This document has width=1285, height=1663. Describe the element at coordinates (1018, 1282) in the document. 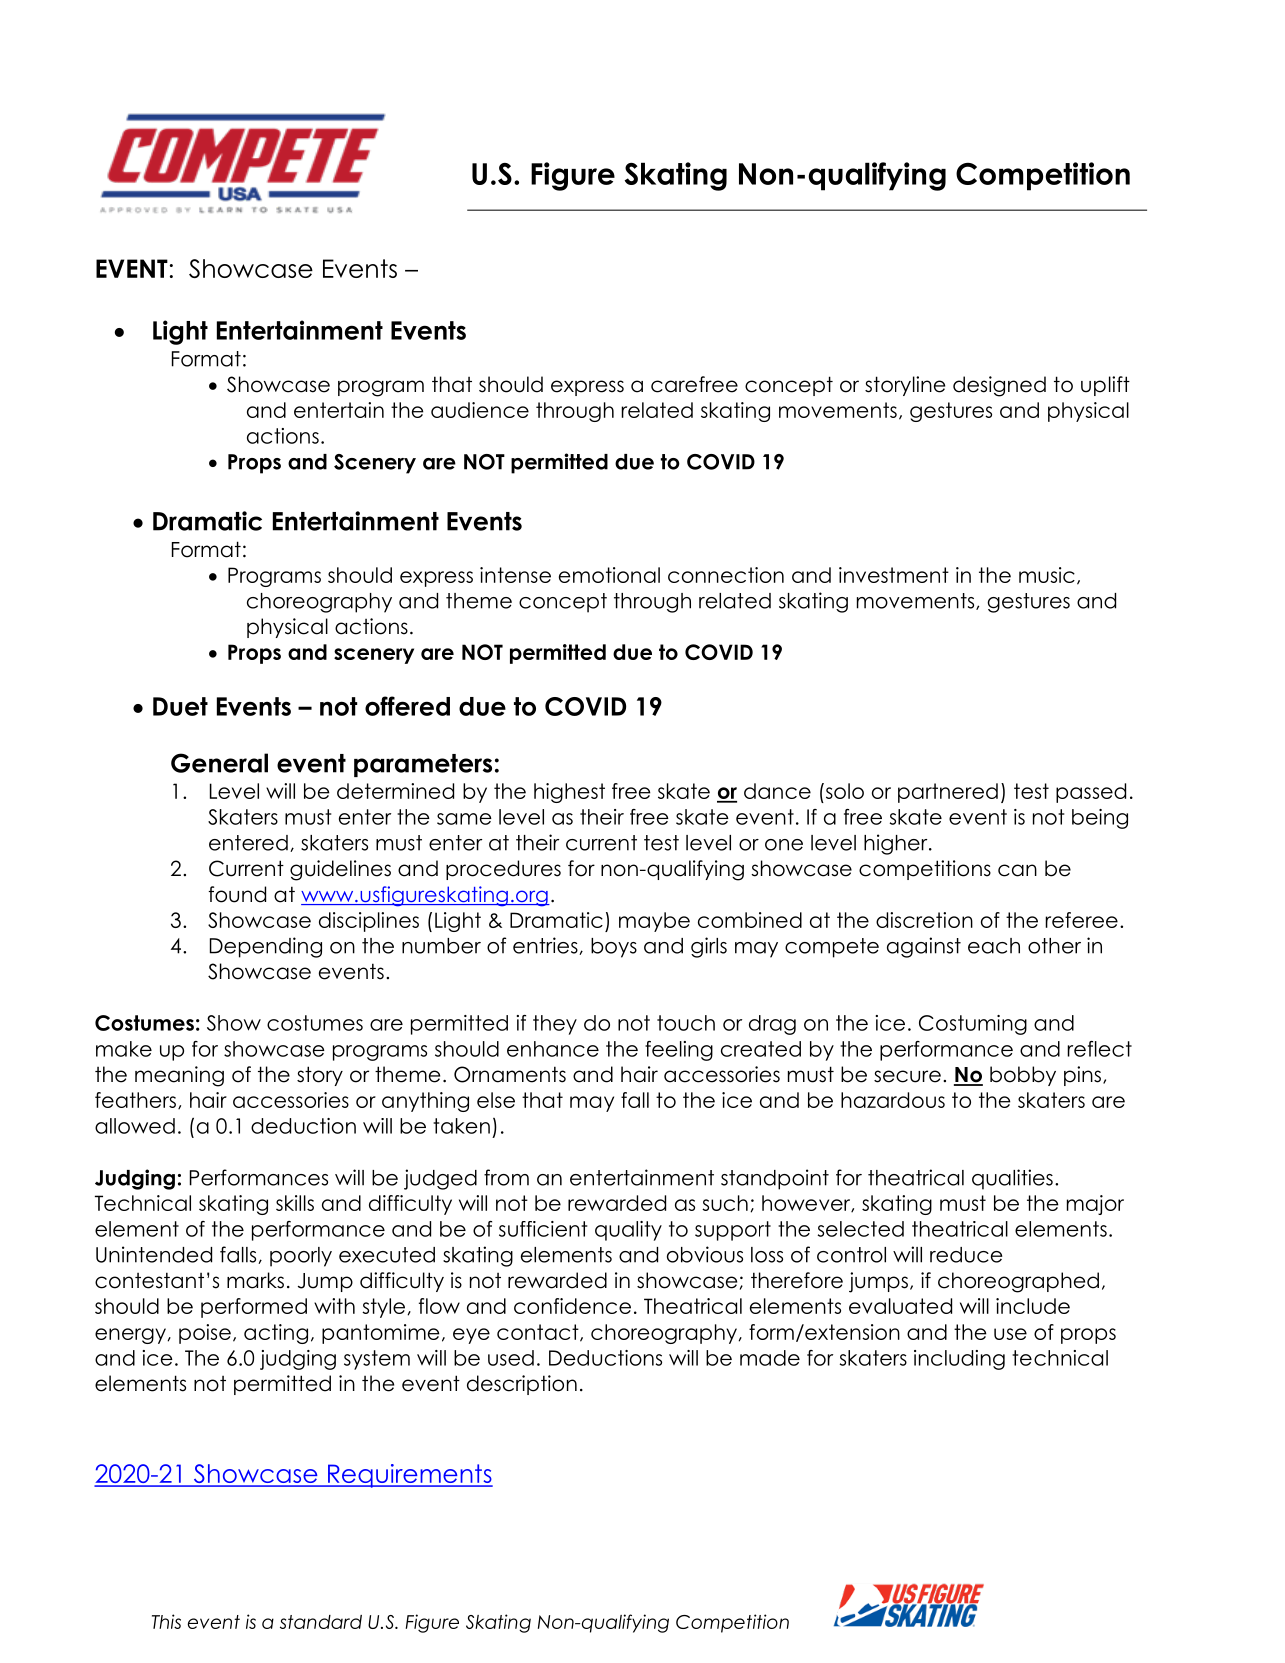

I see `choreographed` at that location.
